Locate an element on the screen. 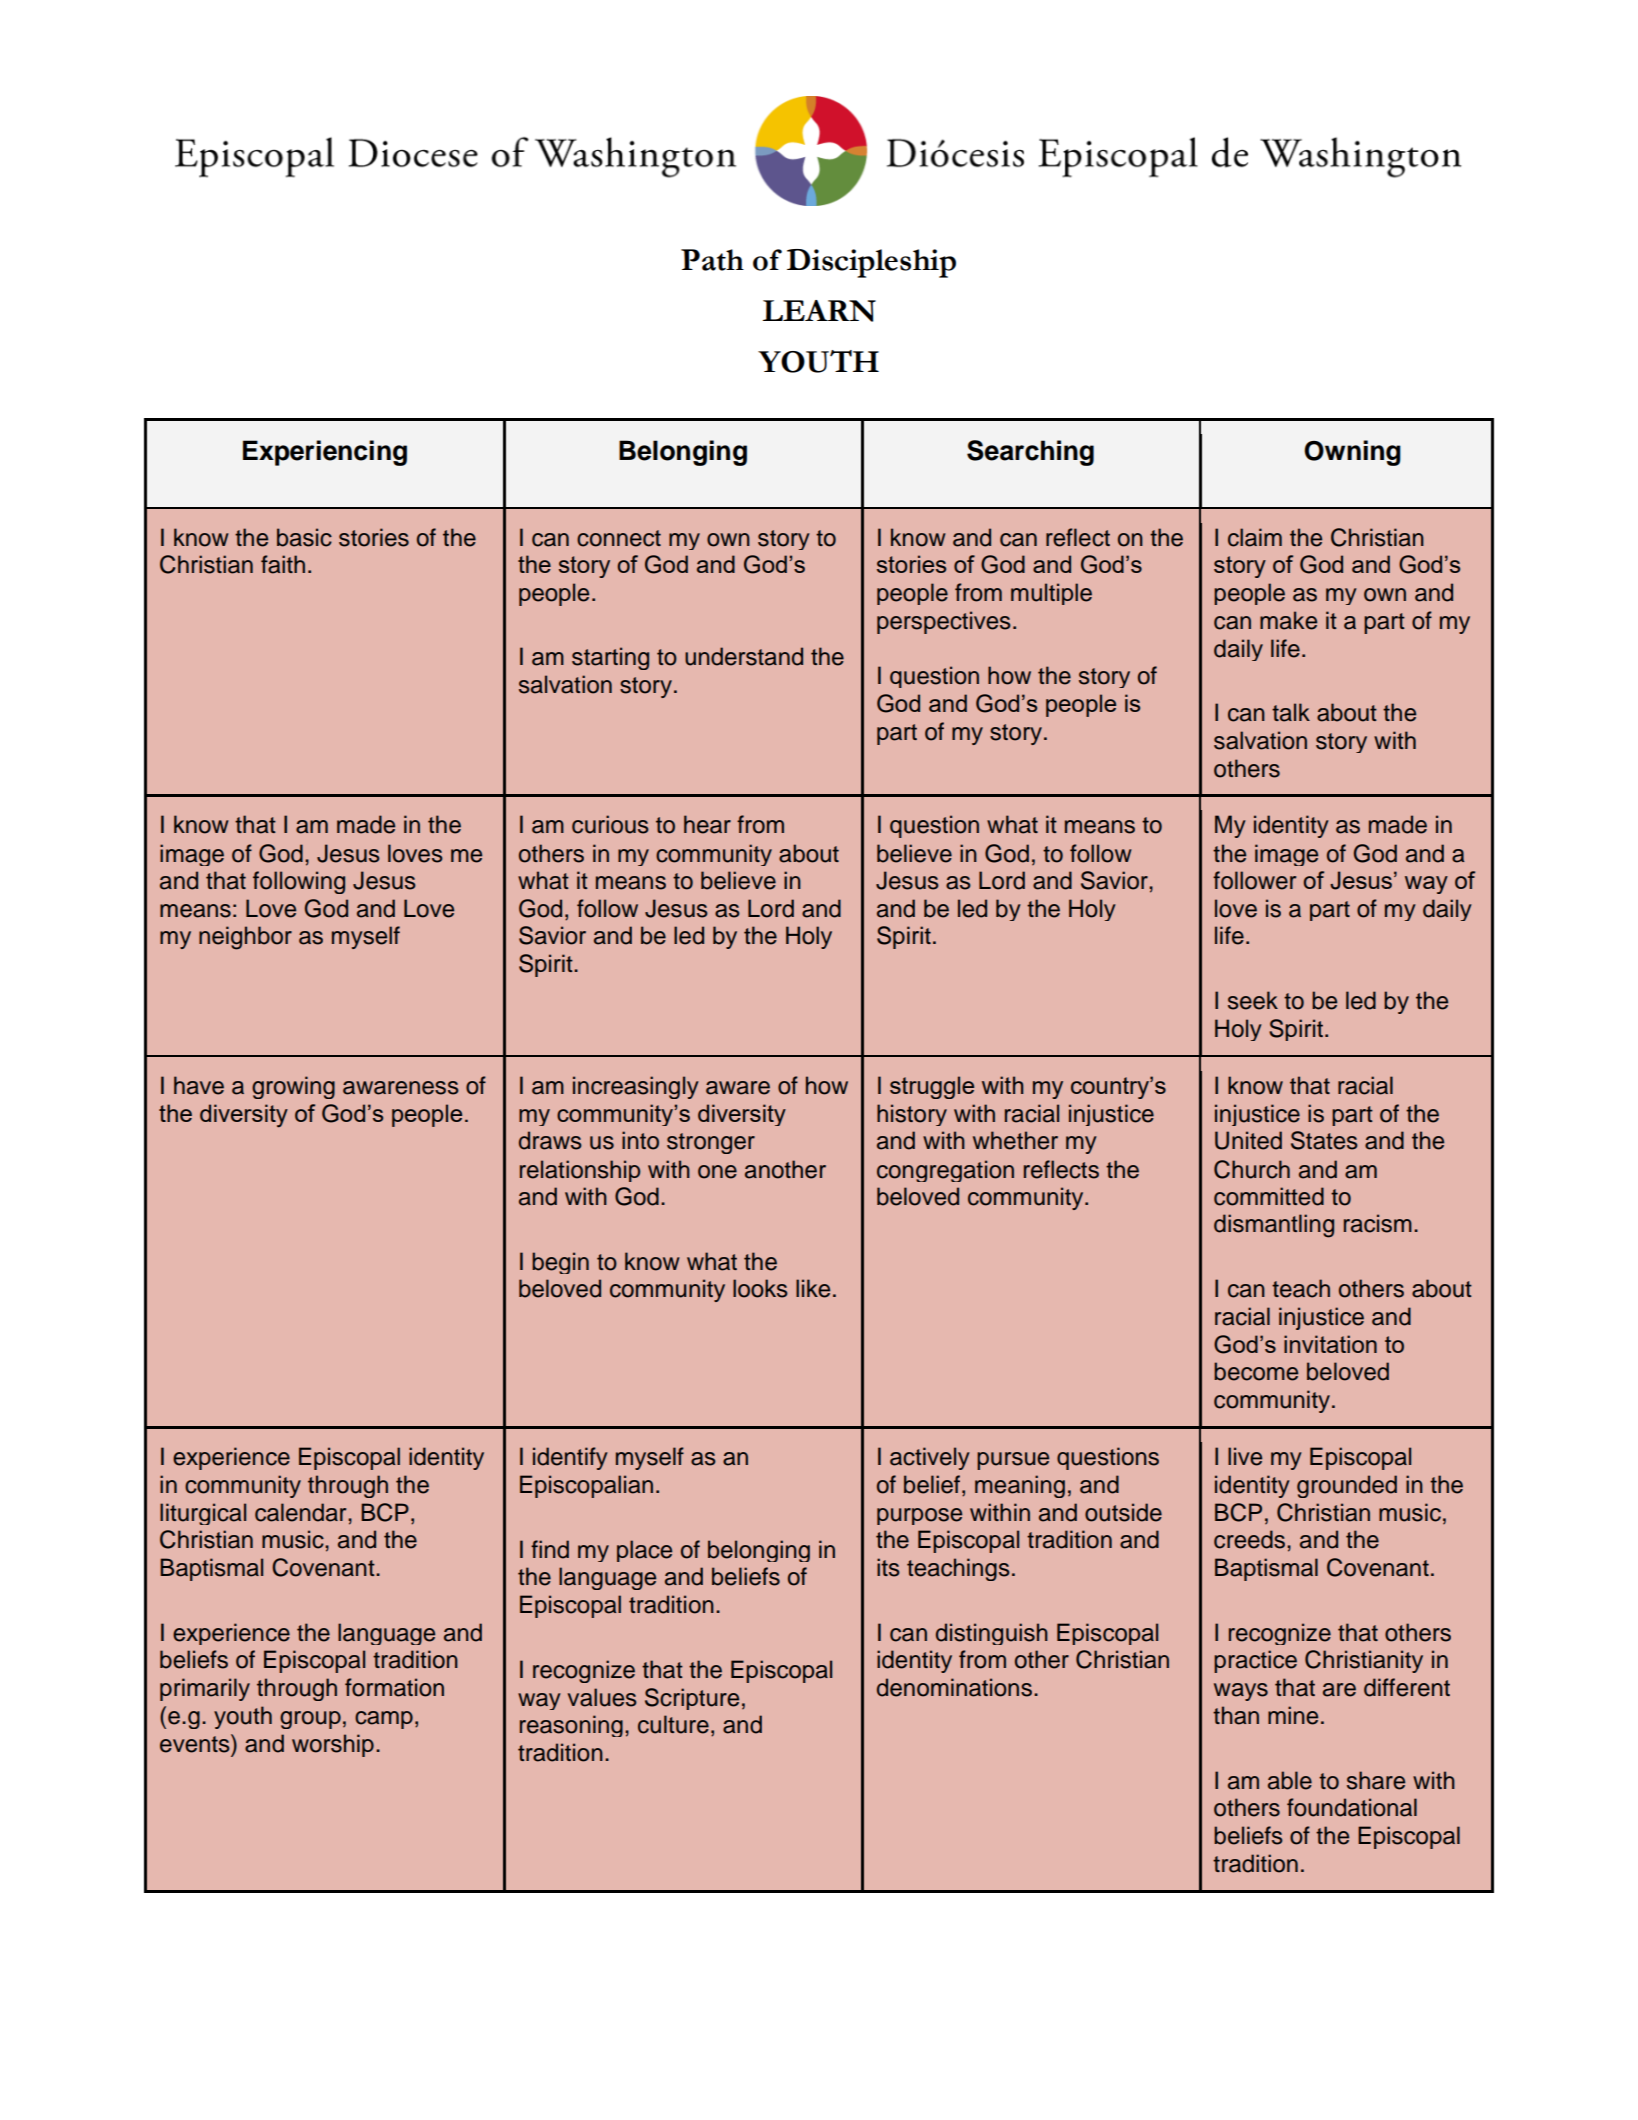 This screenshot has width=1638, height=2120. growing is located at coordinates (293, 1087).
